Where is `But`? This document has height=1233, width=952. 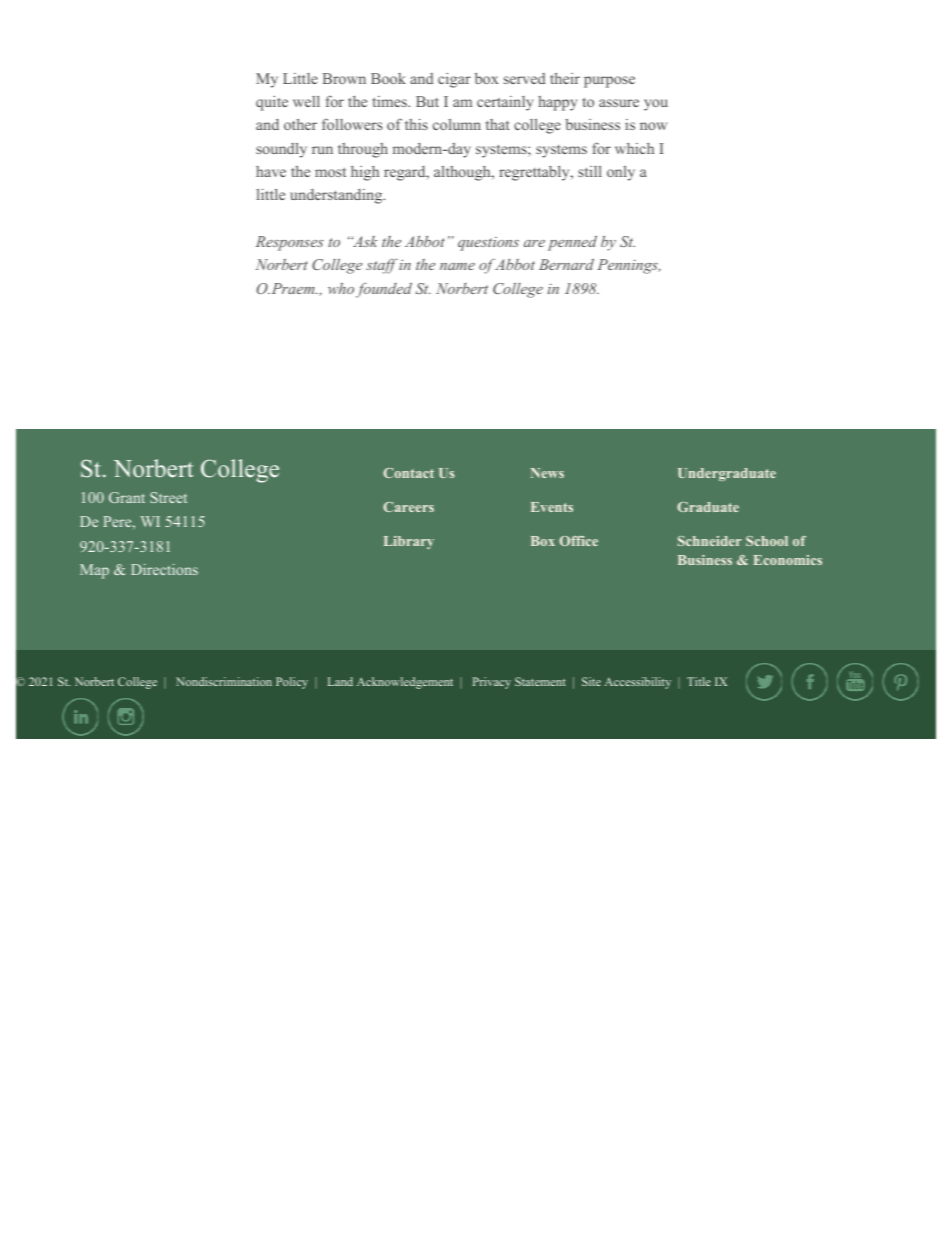
But is located at coordinates (427, 101).
